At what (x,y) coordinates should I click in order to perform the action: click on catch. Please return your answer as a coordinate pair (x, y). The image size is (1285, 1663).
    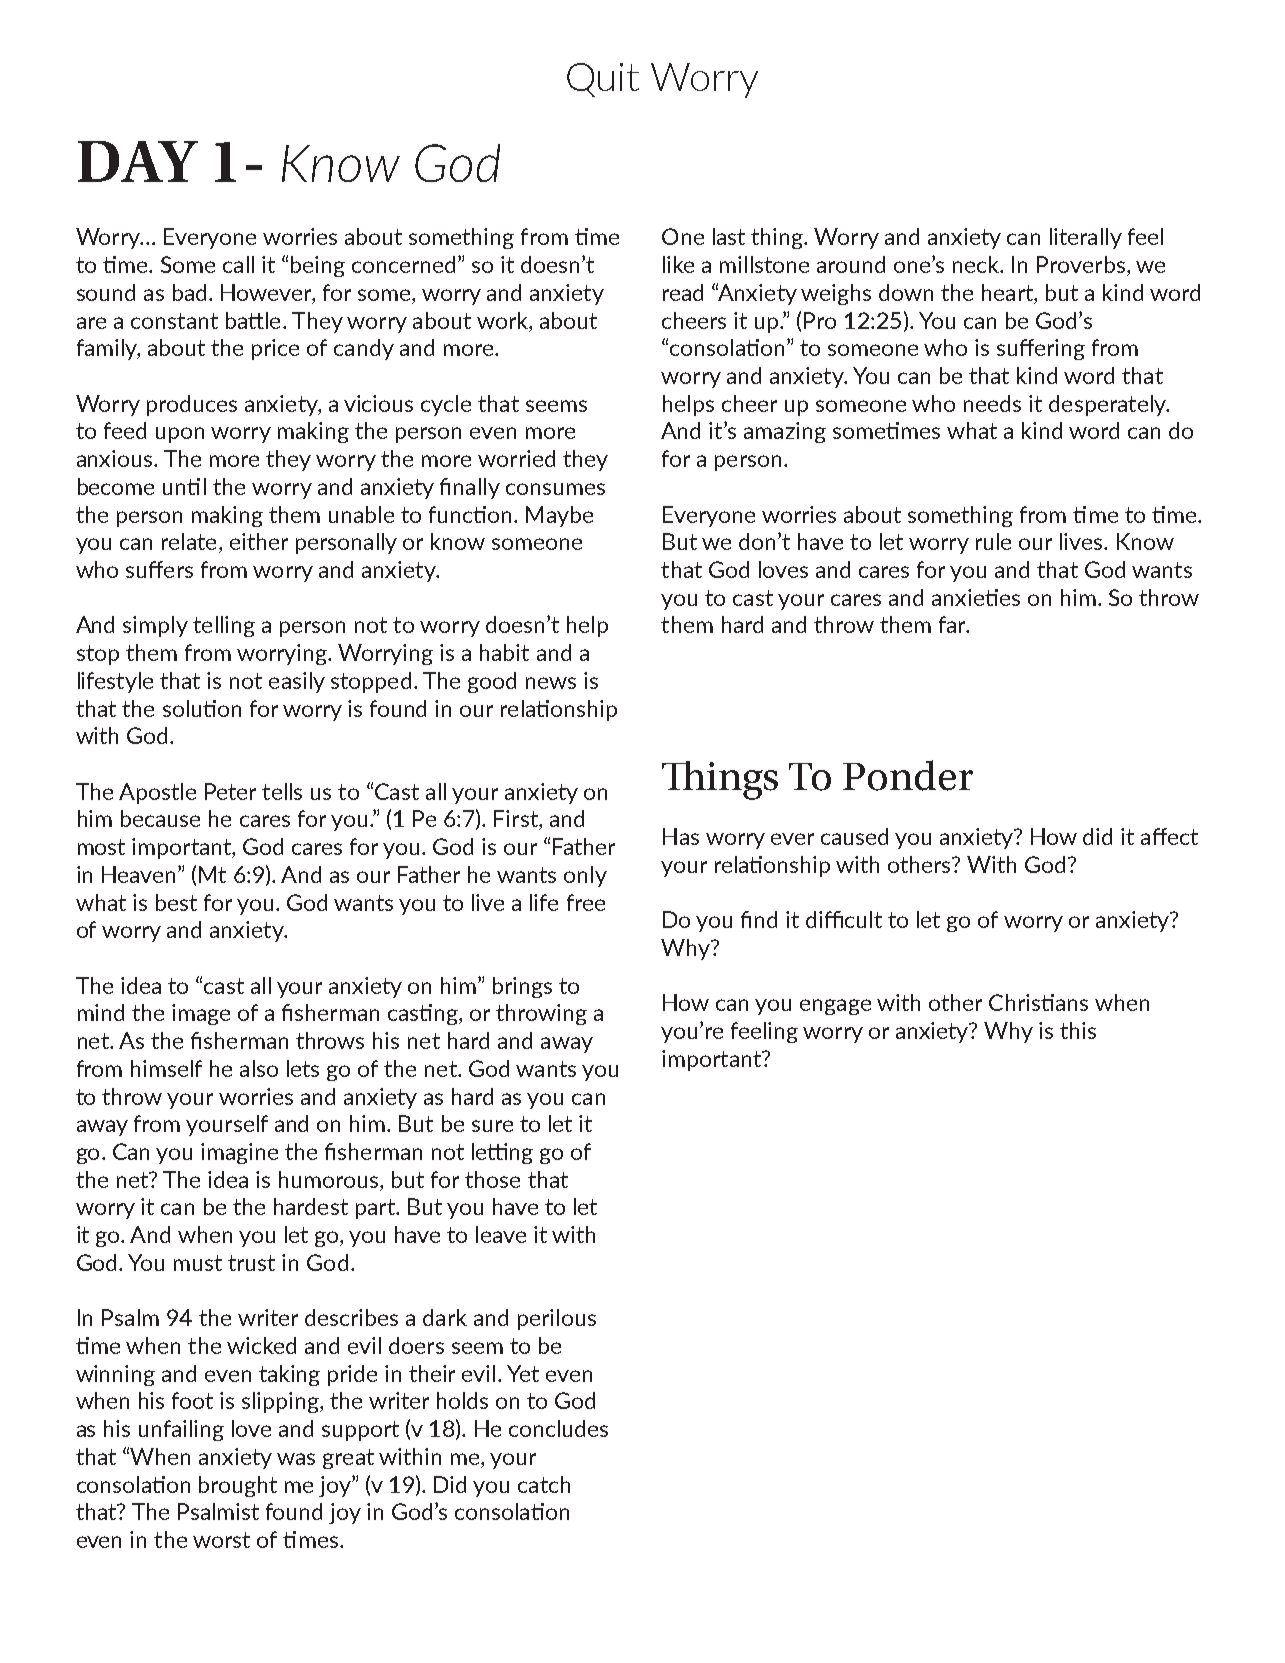
    Looking at the image, I should click on (544, 1484).
